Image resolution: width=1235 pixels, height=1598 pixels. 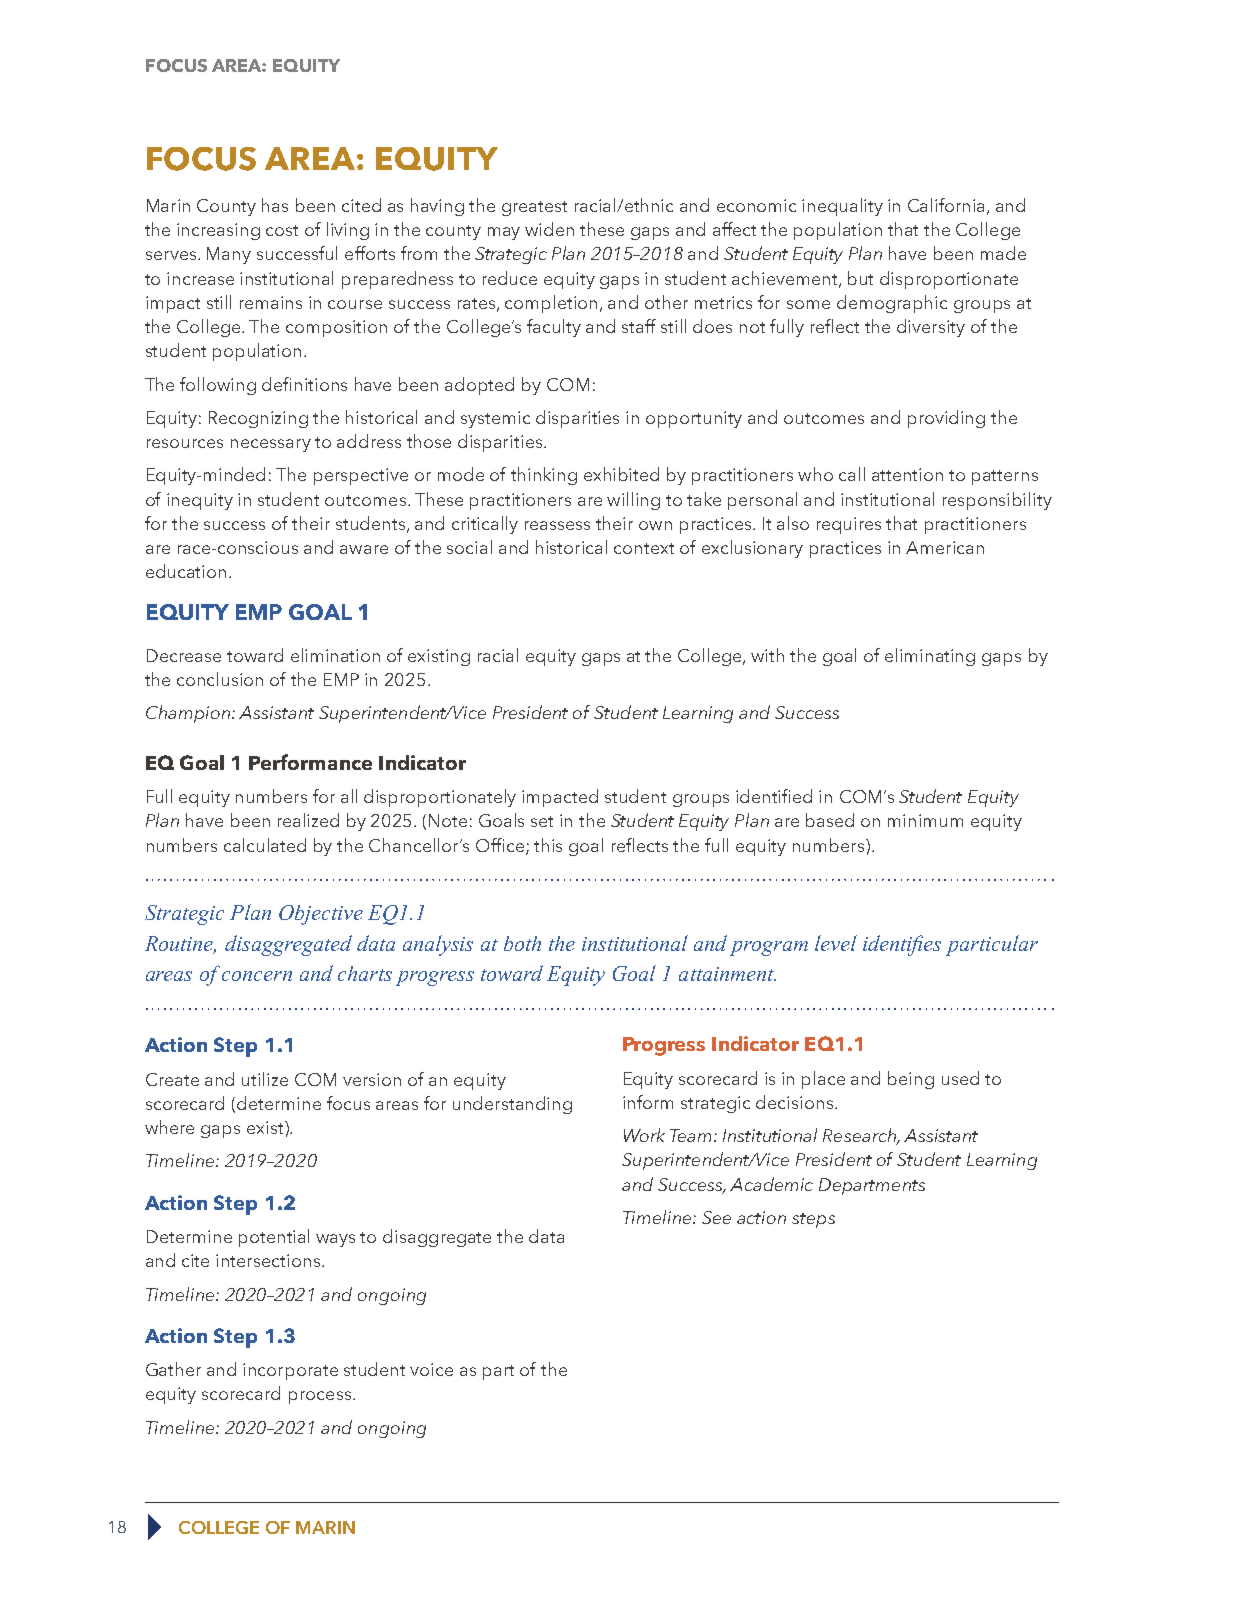 I want to click on incorporate, so click(x=290, y=1371).
